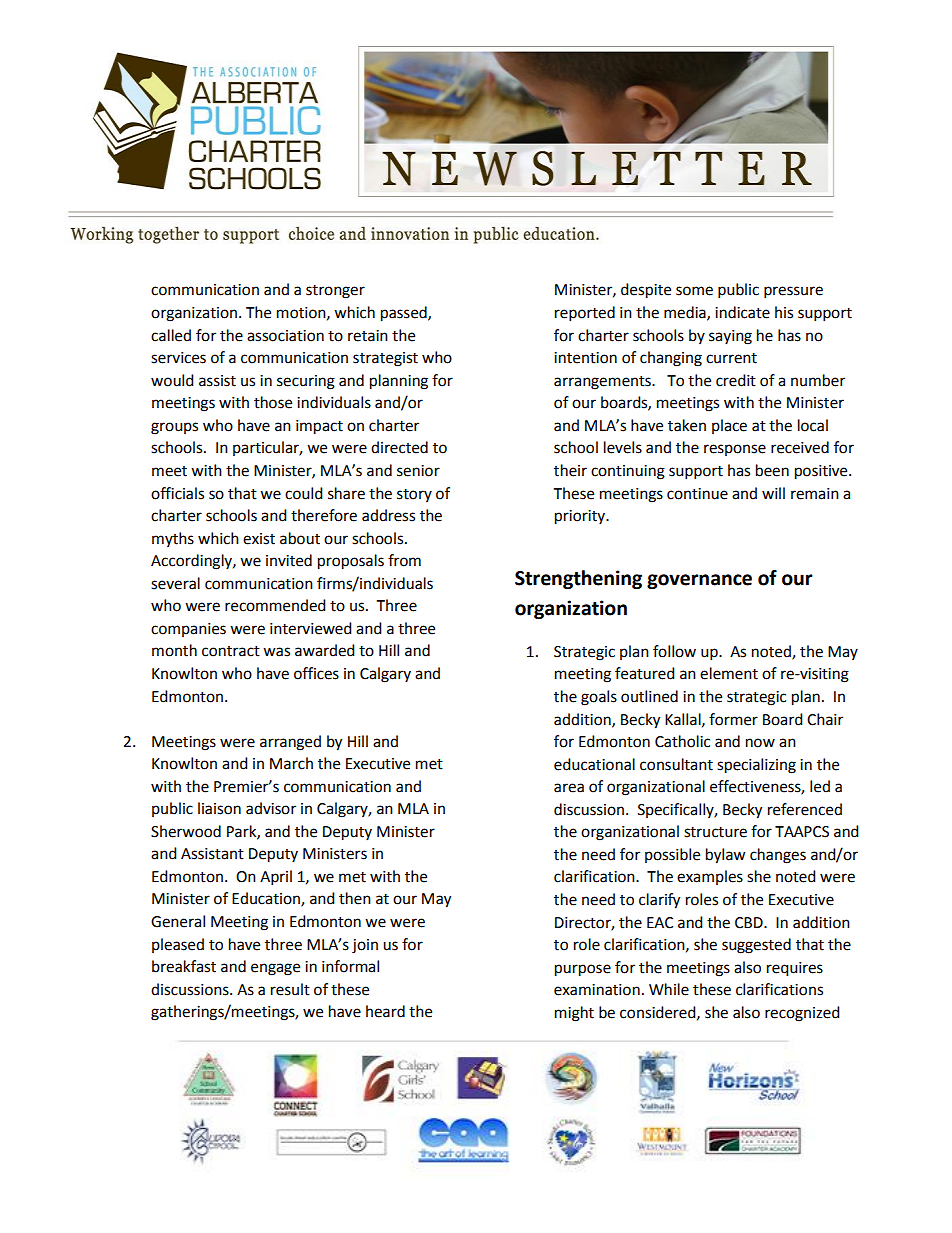 The height and width of the screenshot is (1233, 952). I want to click on changes, so click(778, 856).
